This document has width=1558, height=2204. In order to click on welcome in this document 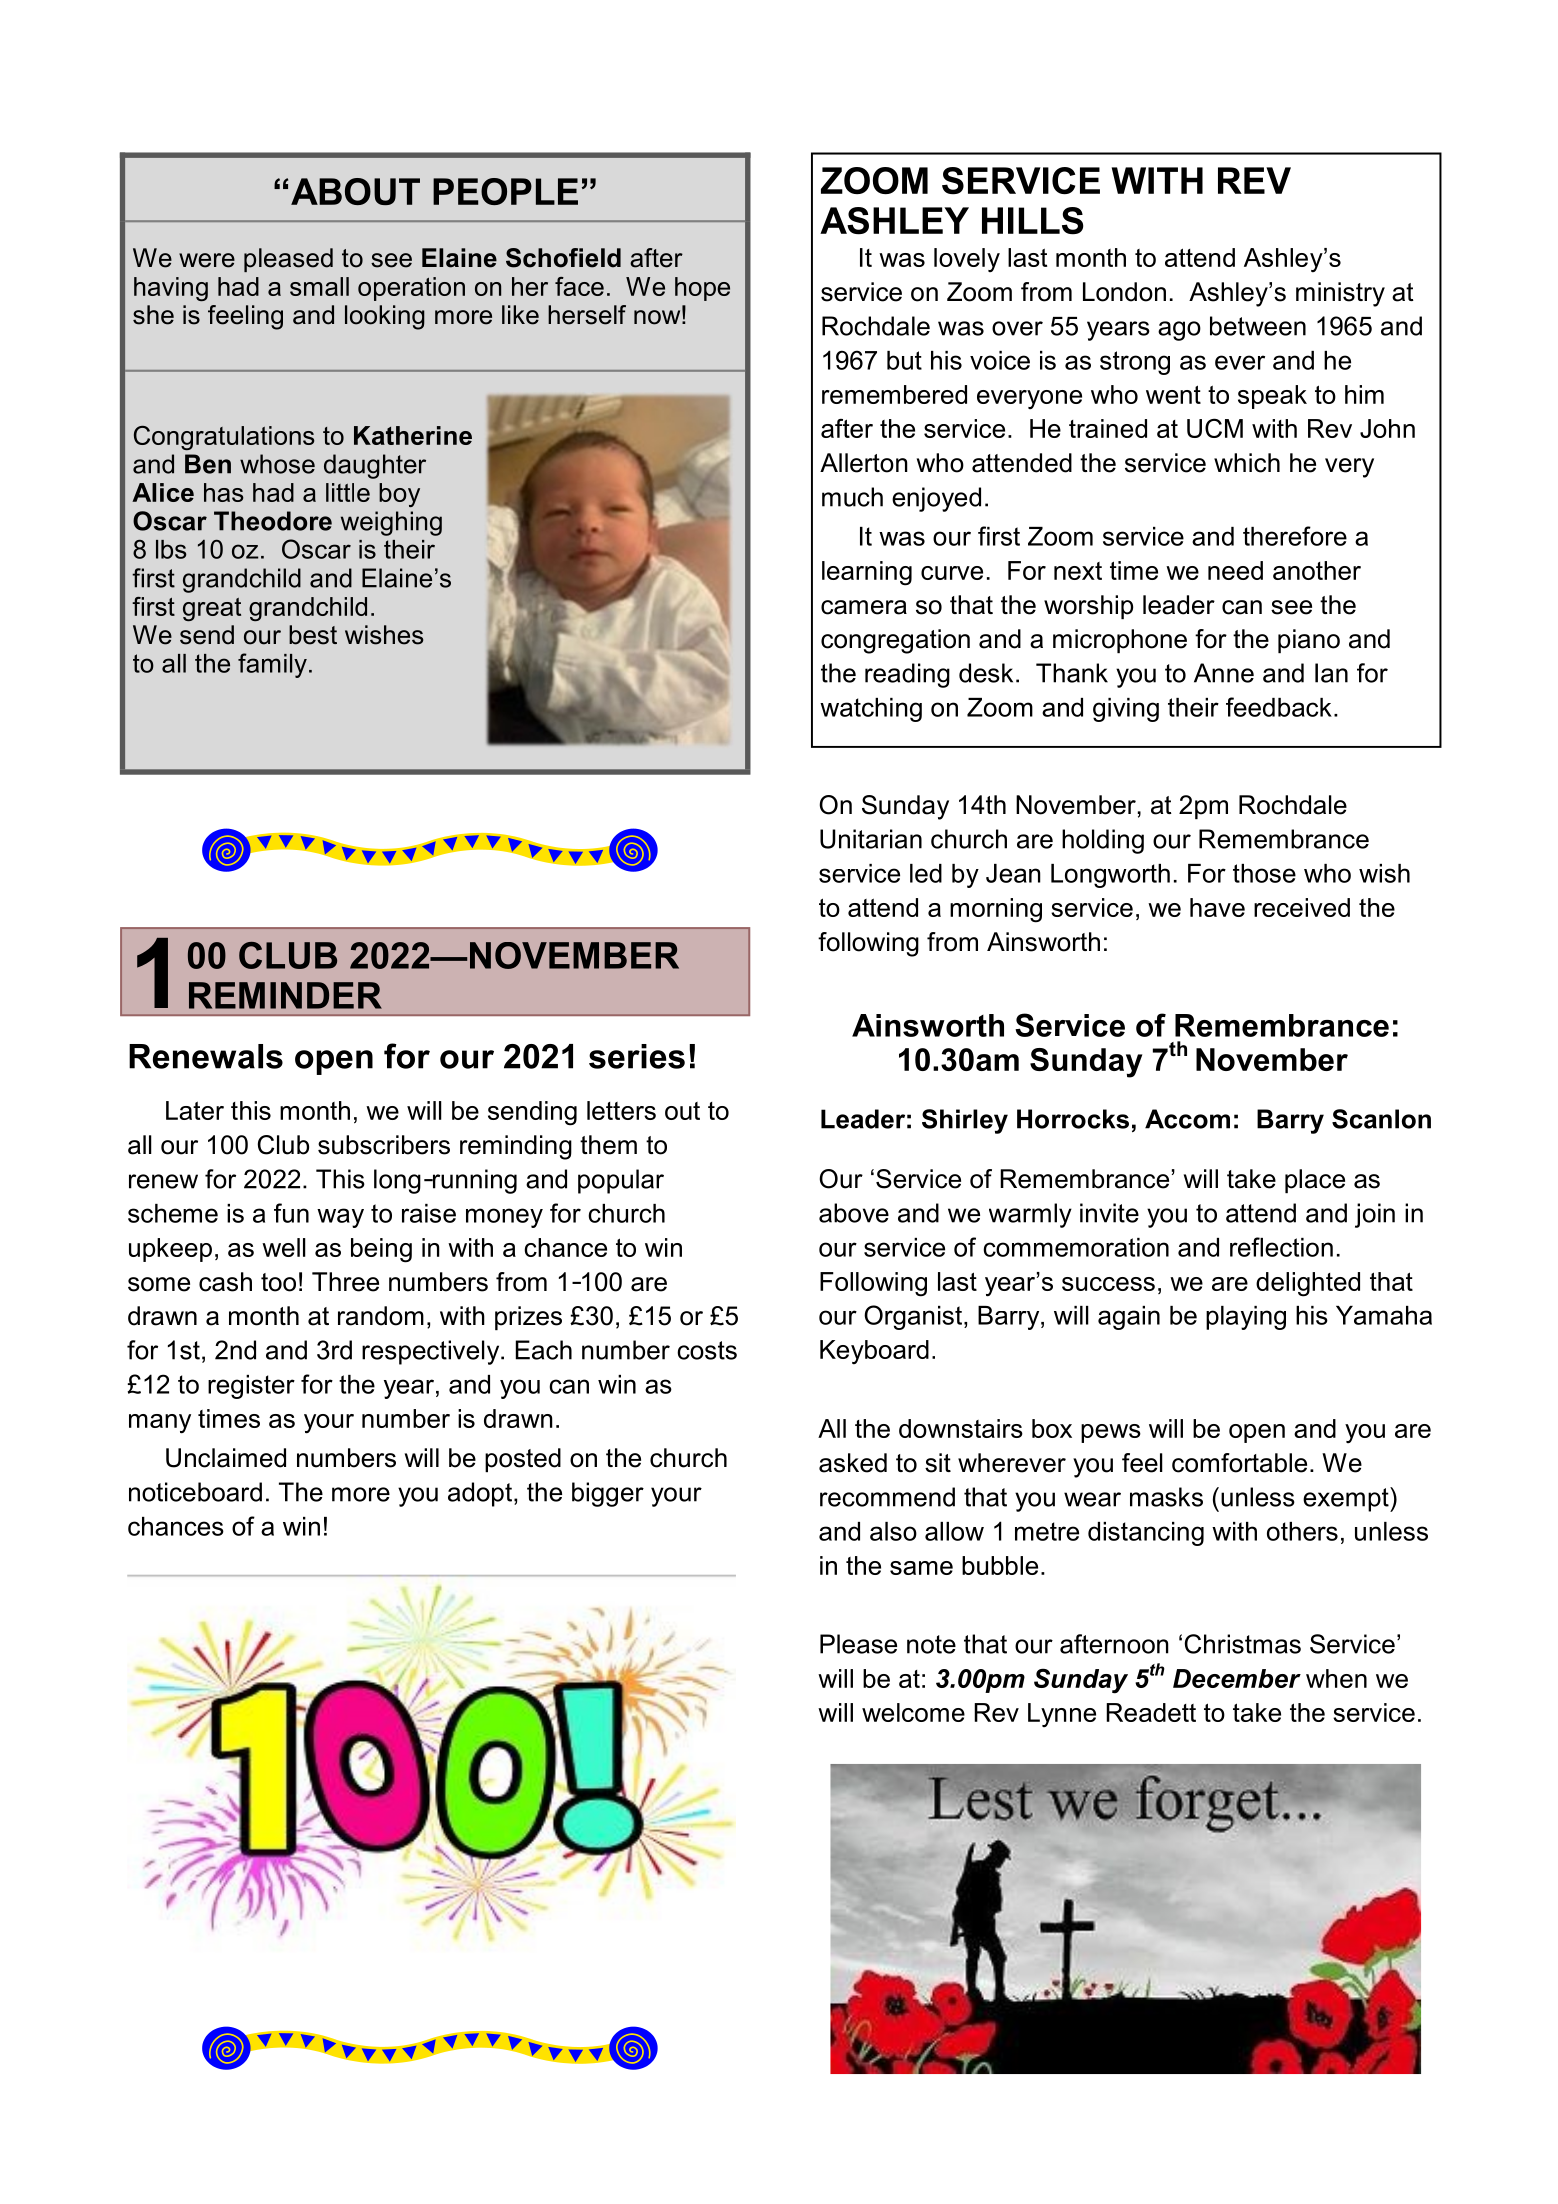, I will do `click(913, 1712)`.
